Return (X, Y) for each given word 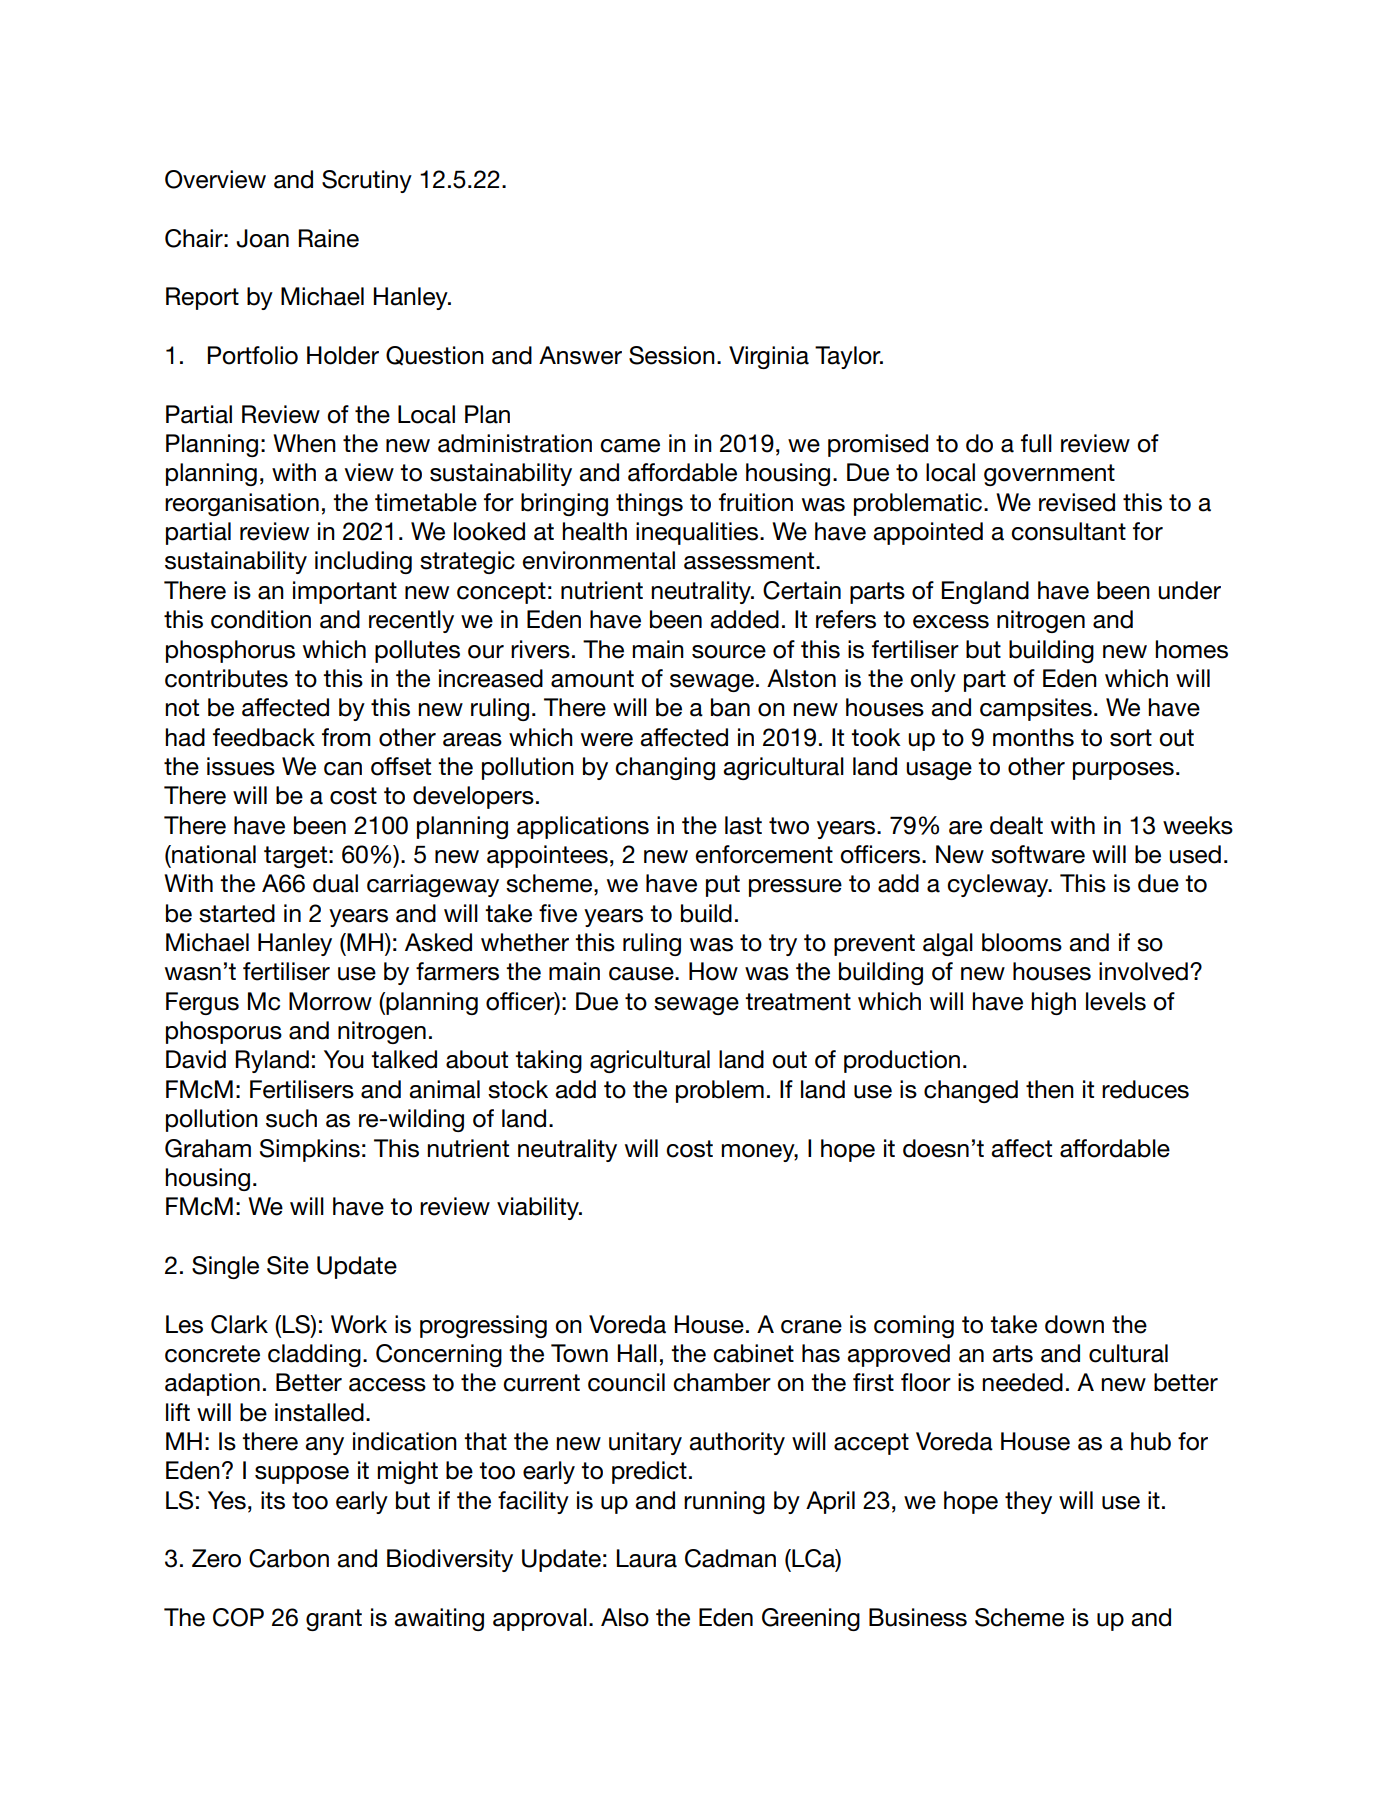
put (723, 886)
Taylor (849, 357)
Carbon (289, 1558)
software (1038, 854)
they (1028, 1502)
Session (672, 355)
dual (335, 883)
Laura (646, 1558)
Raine (328, 238)
